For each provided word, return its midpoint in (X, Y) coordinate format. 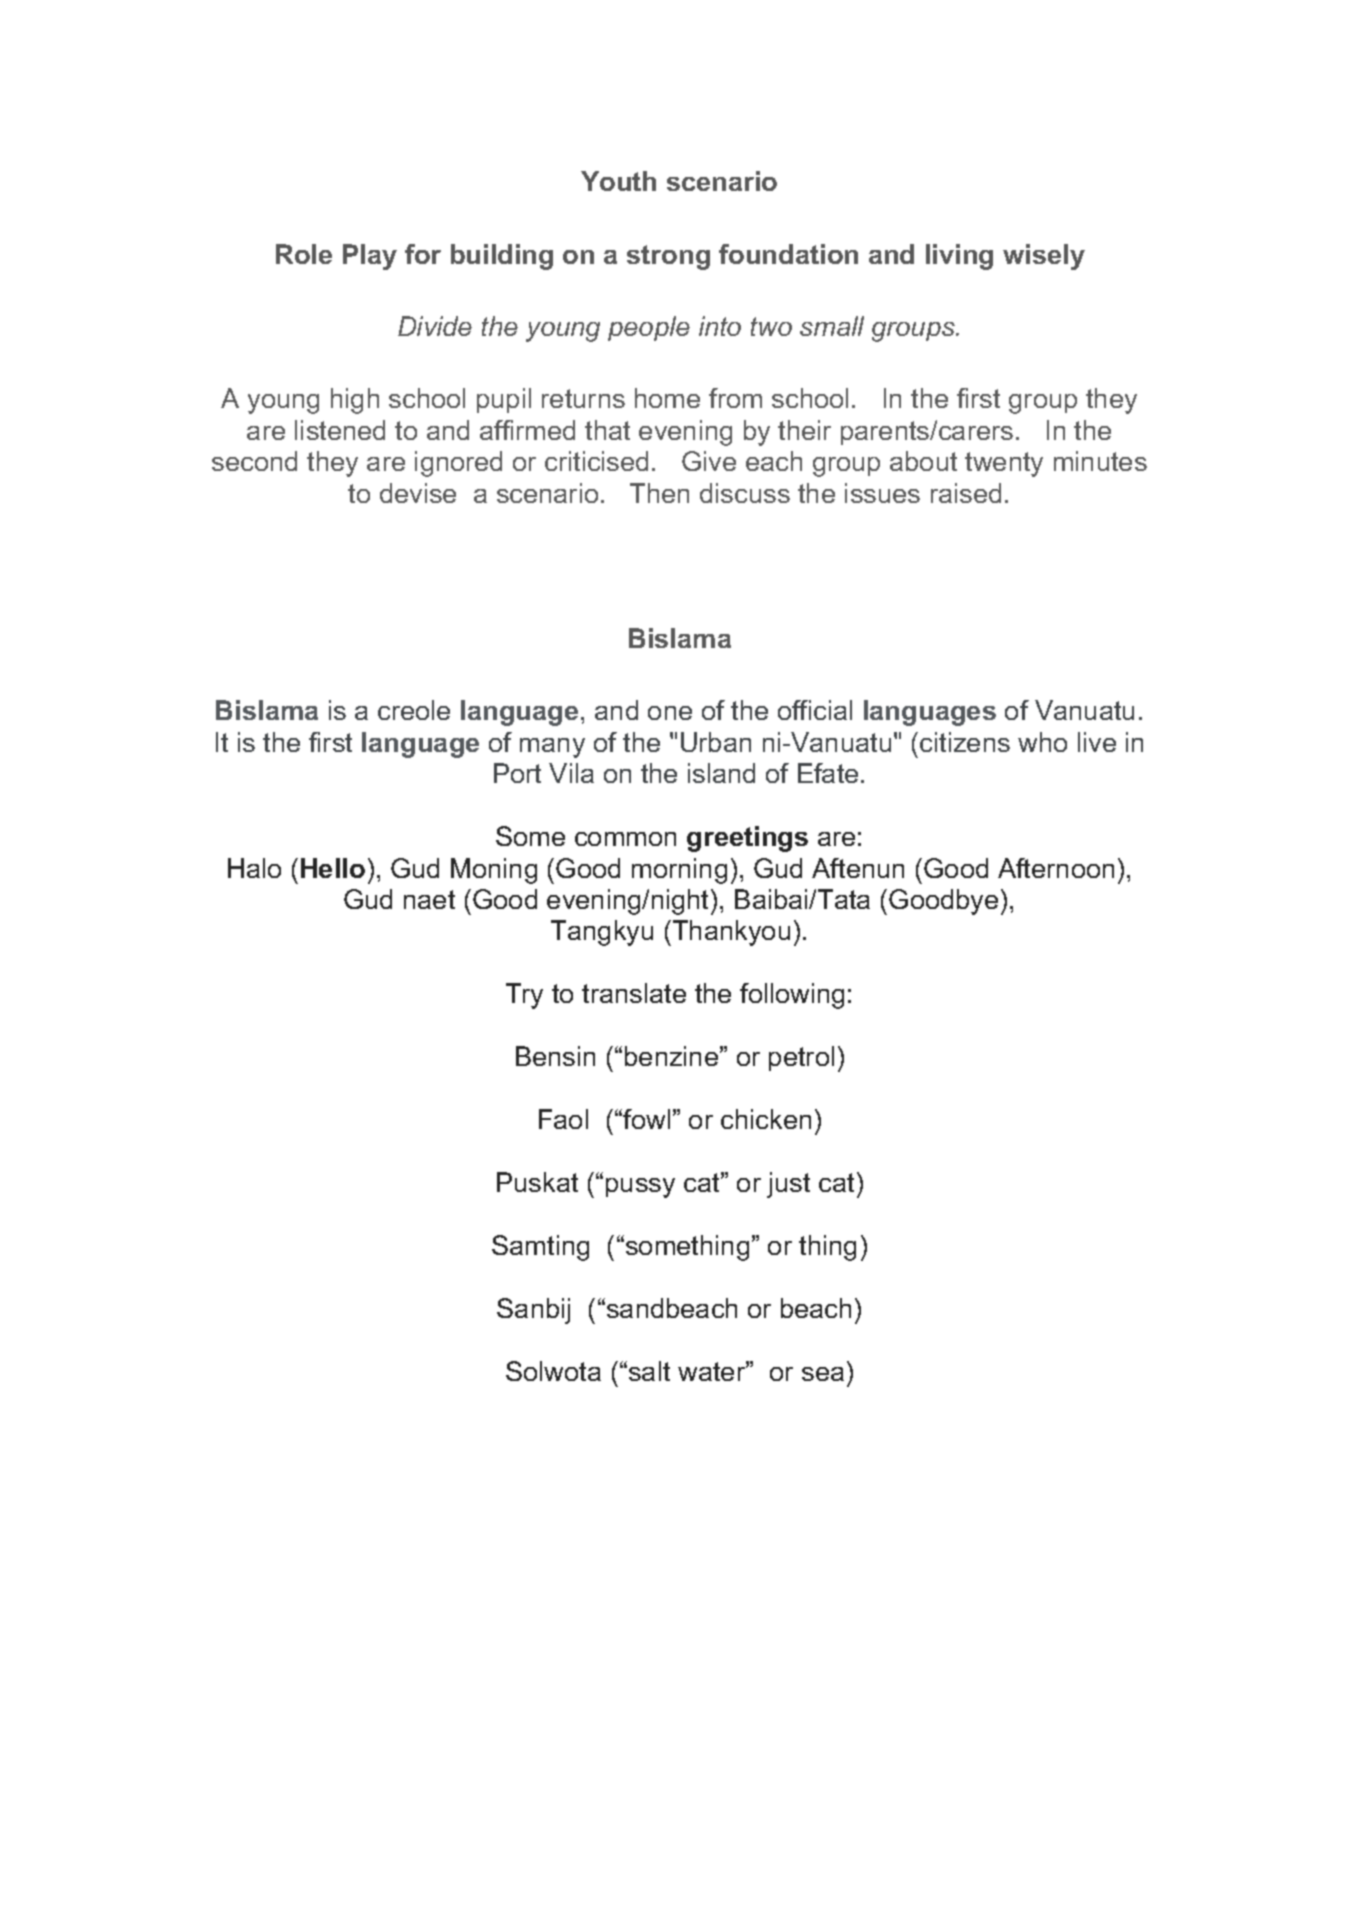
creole (414, 710)
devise (418, 493)
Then (659, 493)
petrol (801, 1058)
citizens (965, 742)
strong (668, 257)
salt (649, 1371)
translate (634, 993)
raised (966, 493)
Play (370, 257)
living (959, 257)
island (721, 773)
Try (524, 996)
